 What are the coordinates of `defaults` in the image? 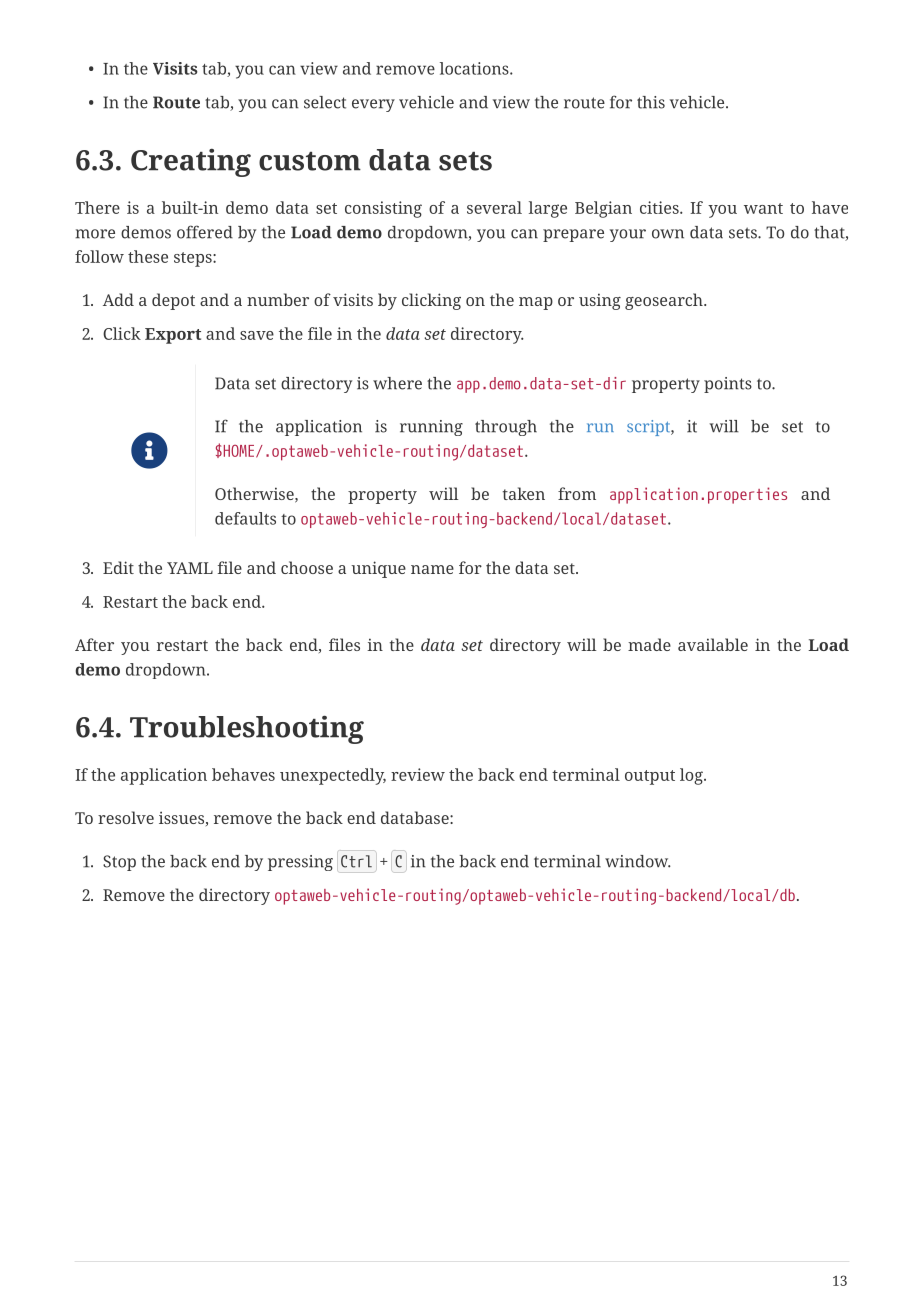 It's located at (245, 518).
